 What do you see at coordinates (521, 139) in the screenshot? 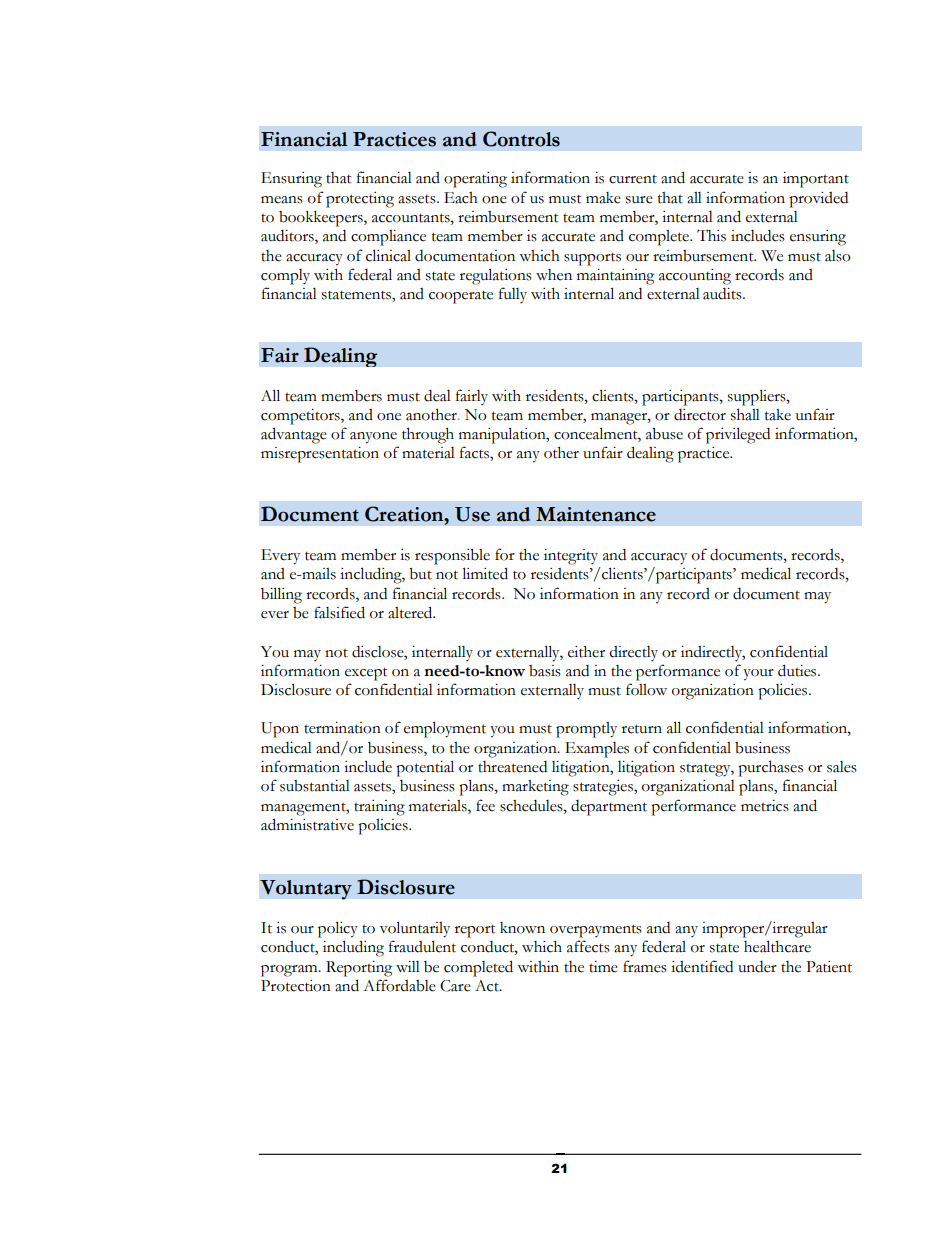
I see `Controls` at bounding box center [521, 139].
